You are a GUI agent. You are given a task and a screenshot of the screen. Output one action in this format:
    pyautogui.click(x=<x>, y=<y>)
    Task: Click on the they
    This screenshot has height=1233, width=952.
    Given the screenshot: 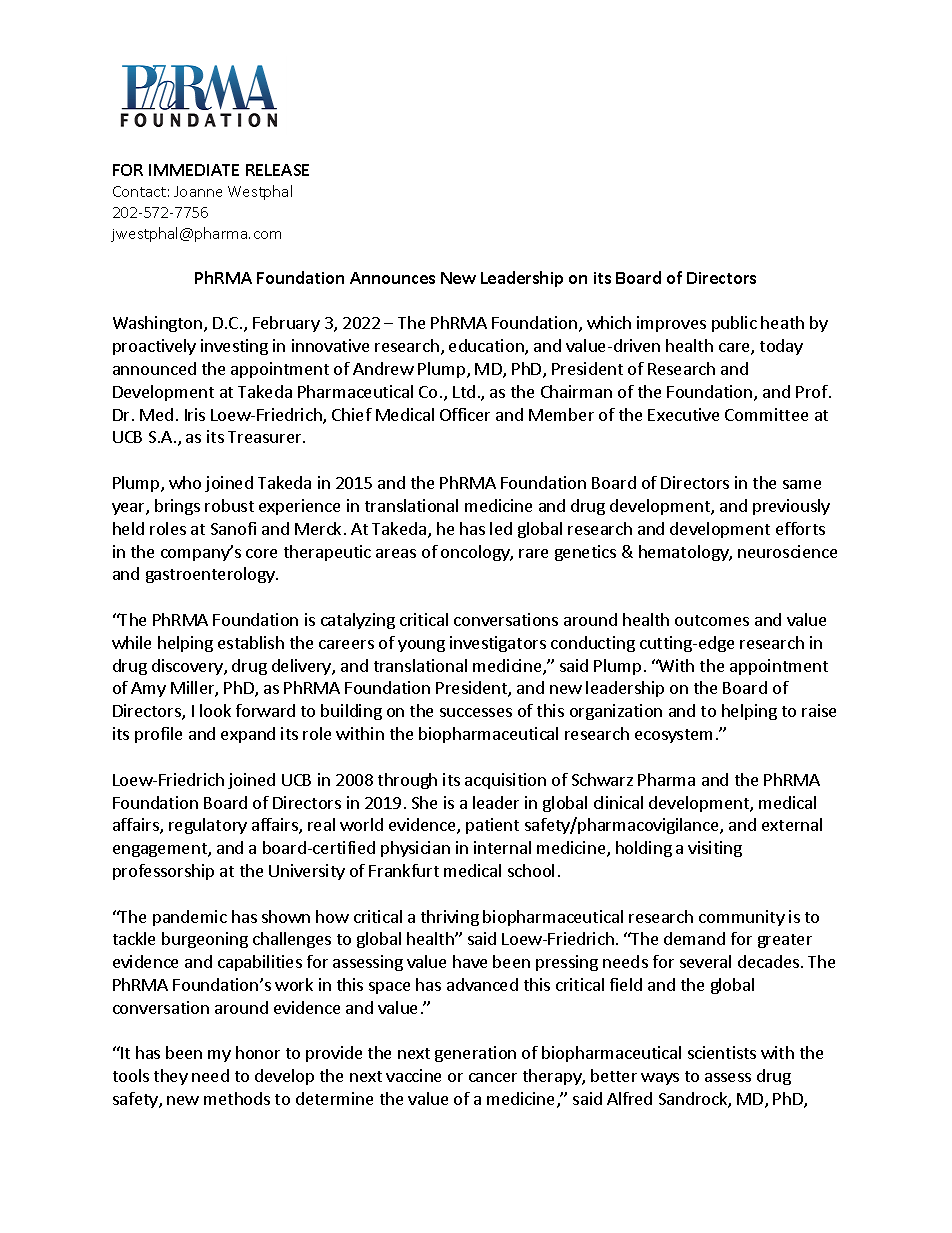 What is the action you would take?
    pyautogui.click(x=171, y=1077)
